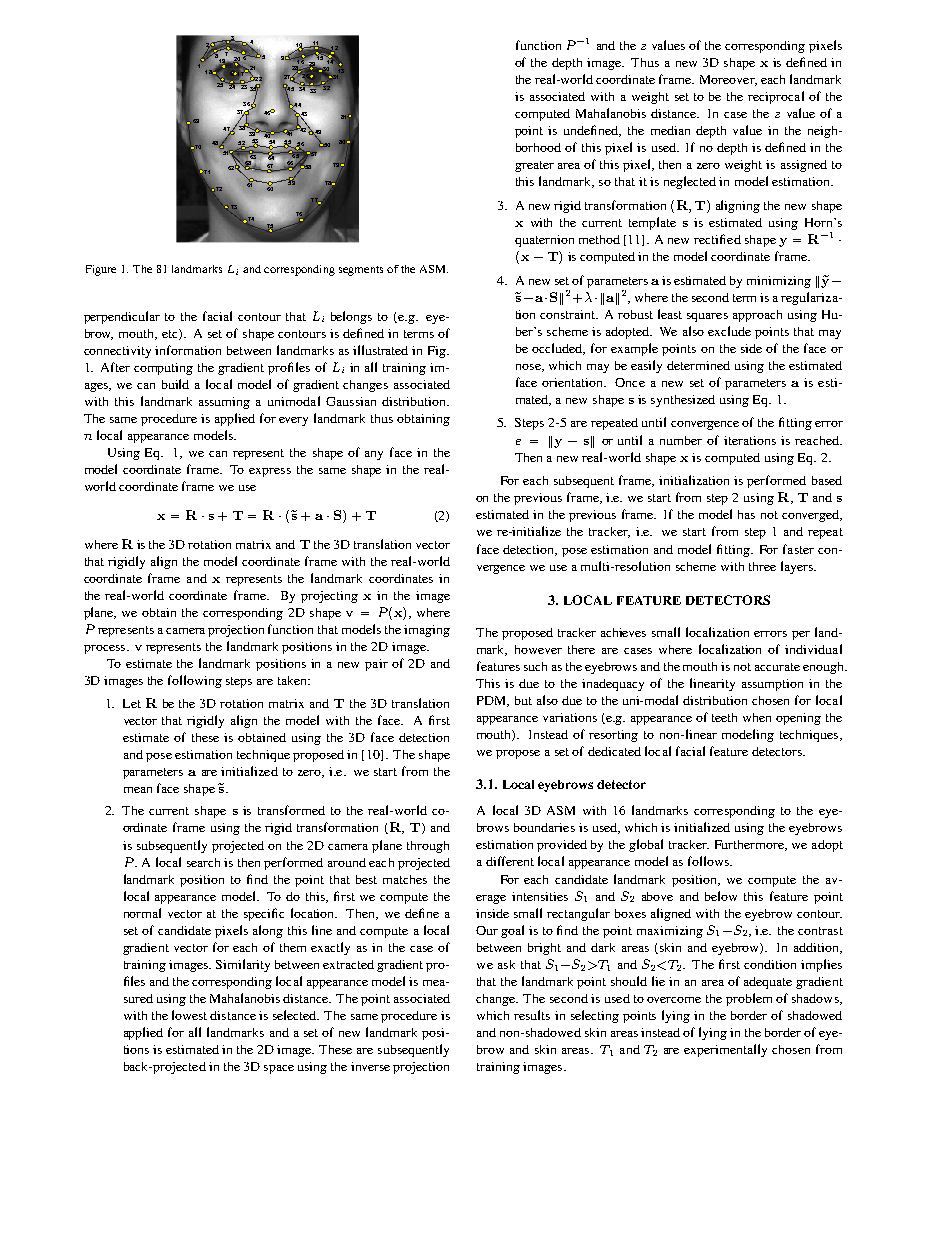 The width and height of the screenshot is (952, 1233). What do you see at coordinates (101, 270) in the screenshot?
I see `Figure` at bounding box center [101, 270].
